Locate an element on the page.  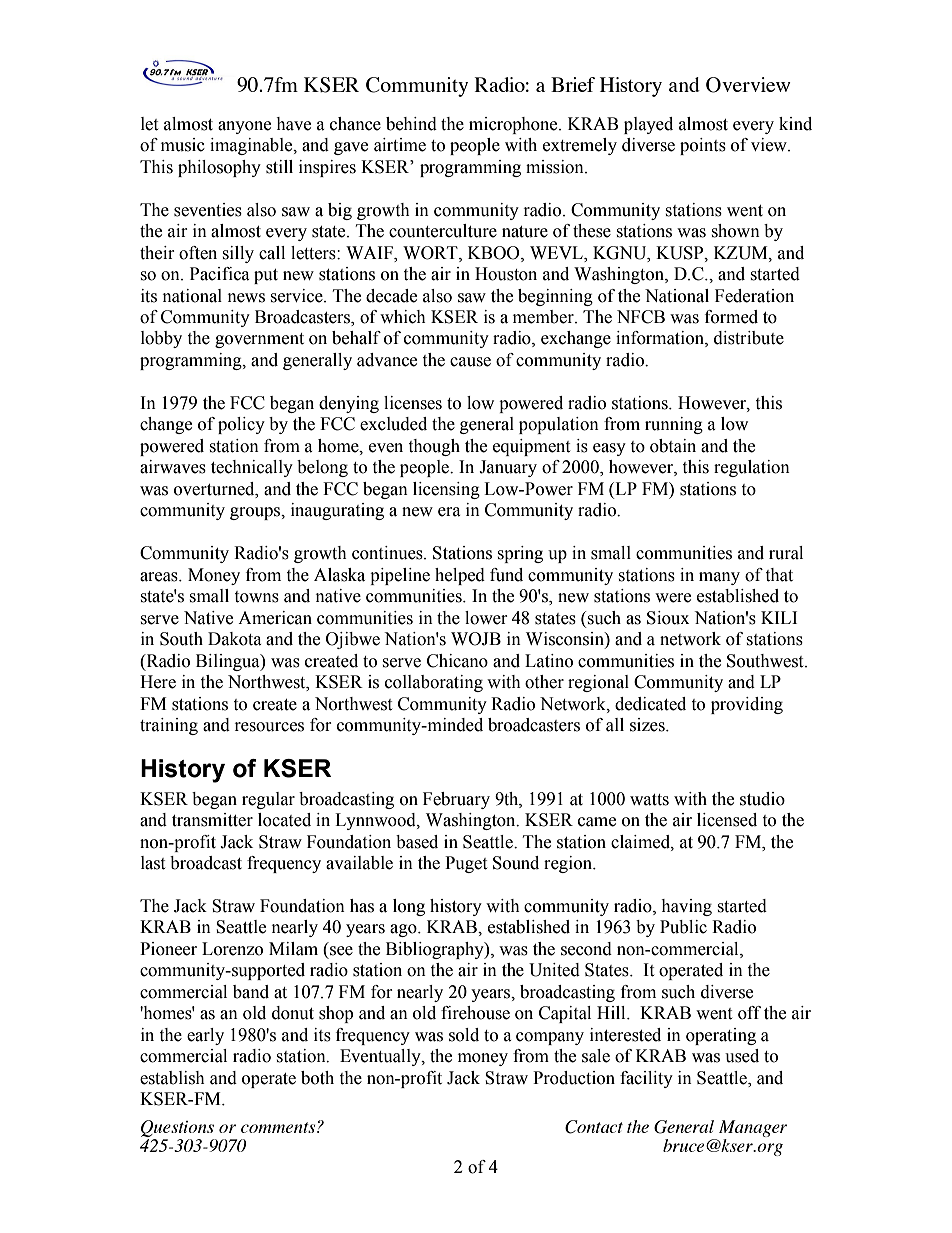
formed is located at coordinates (731, 317).
